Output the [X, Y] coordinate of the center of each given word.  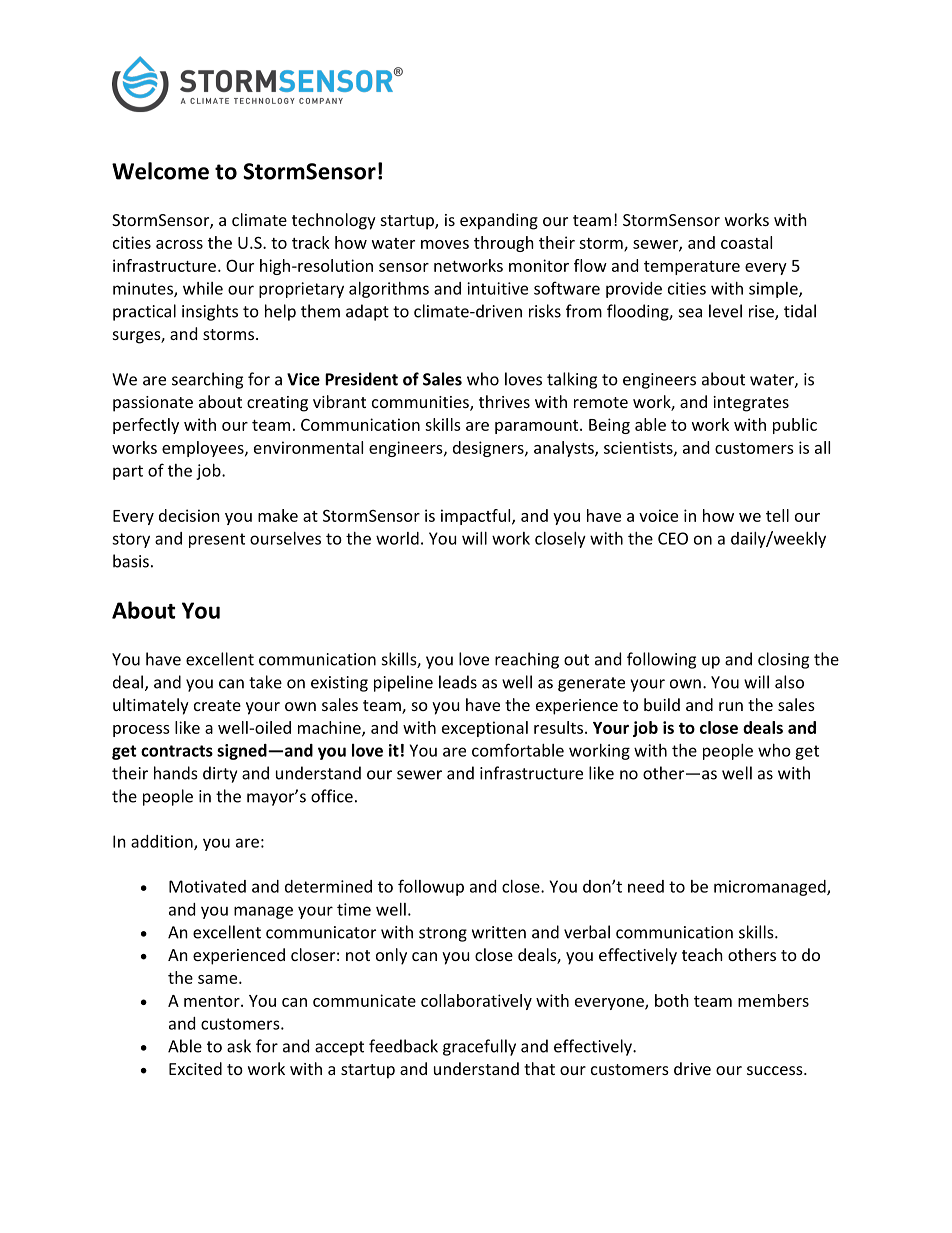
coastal [746, 242]
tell [777, 515]
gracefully [479, 1047]
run [731, 706]
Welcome [160, 171]
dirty [220, 774]
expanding [499, 221]
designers [489, 449]
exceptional [485, 729]
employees [204, 449]
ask [239, 1046]
